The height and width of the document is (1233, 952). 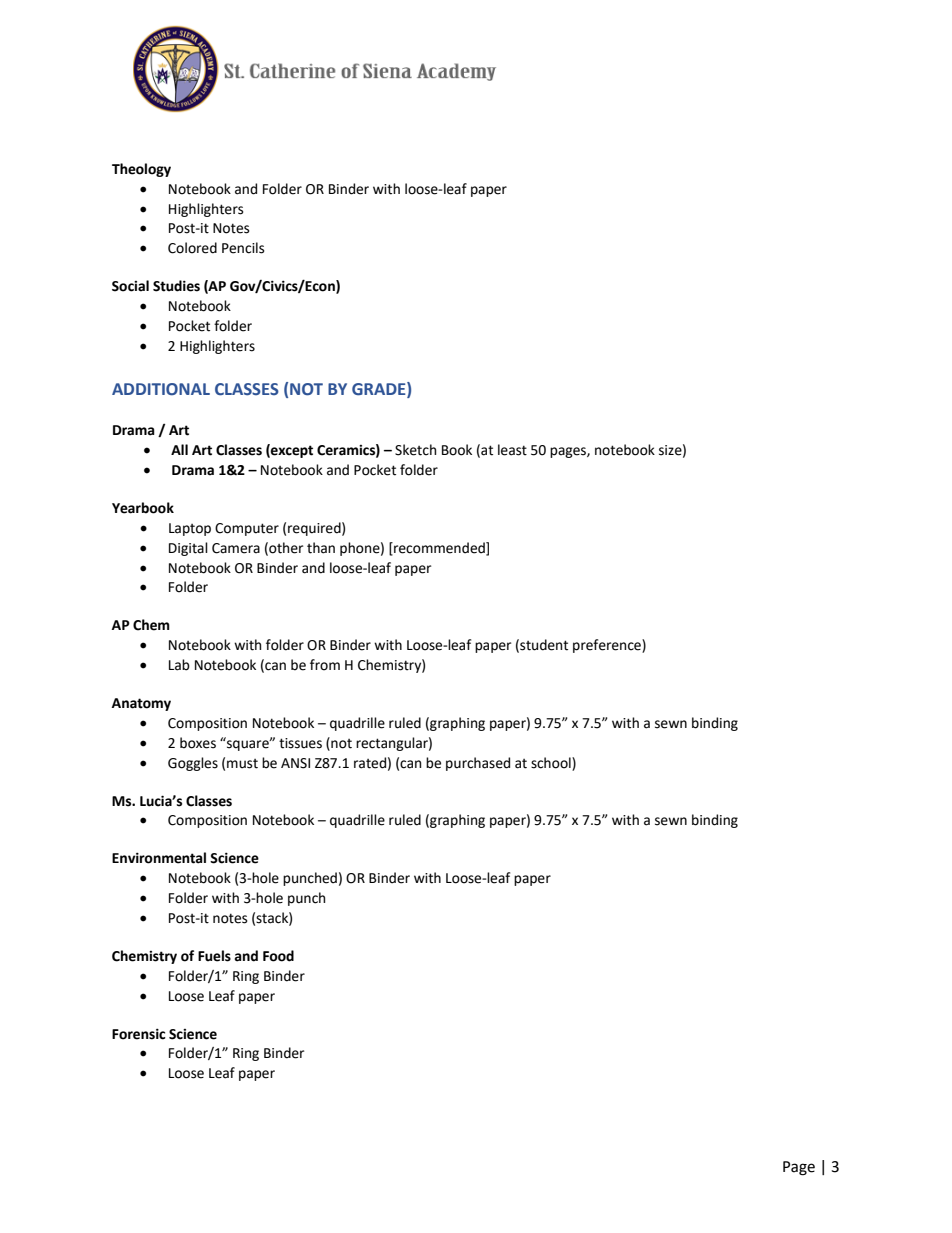 What do you see at coordinates (139, 1034) in the document?
I see `Forensic` at bounding box center [139, 1034].
